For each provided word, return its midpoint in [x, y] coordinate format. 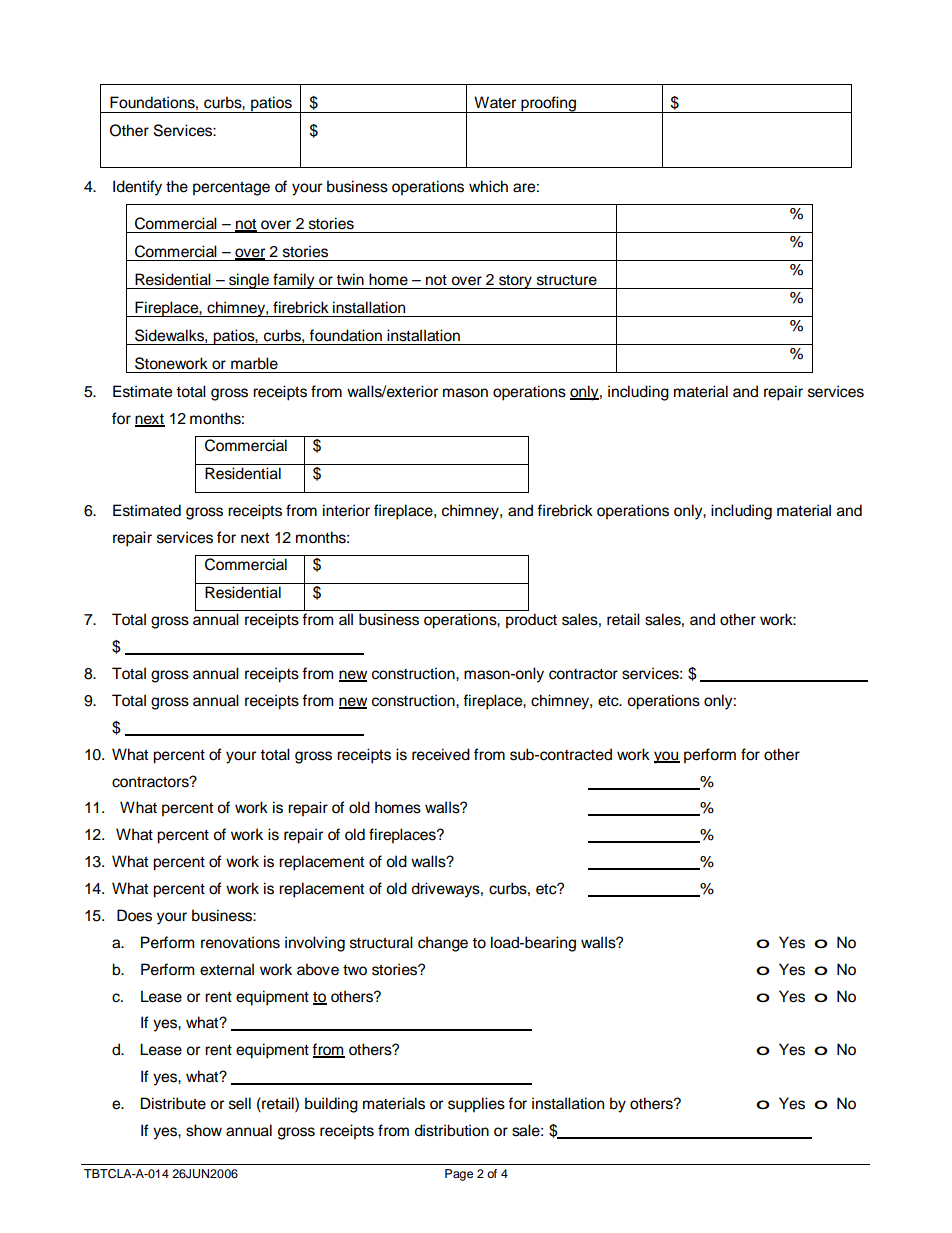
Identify [137, 188]
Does [134, 915]
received [441, 754]
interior [346, 510]
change [443, 944]
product [531, 621]
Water [495, 102]
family [294, 281]
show [204, 1130]
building [331, 1105]
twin [350, 279]
